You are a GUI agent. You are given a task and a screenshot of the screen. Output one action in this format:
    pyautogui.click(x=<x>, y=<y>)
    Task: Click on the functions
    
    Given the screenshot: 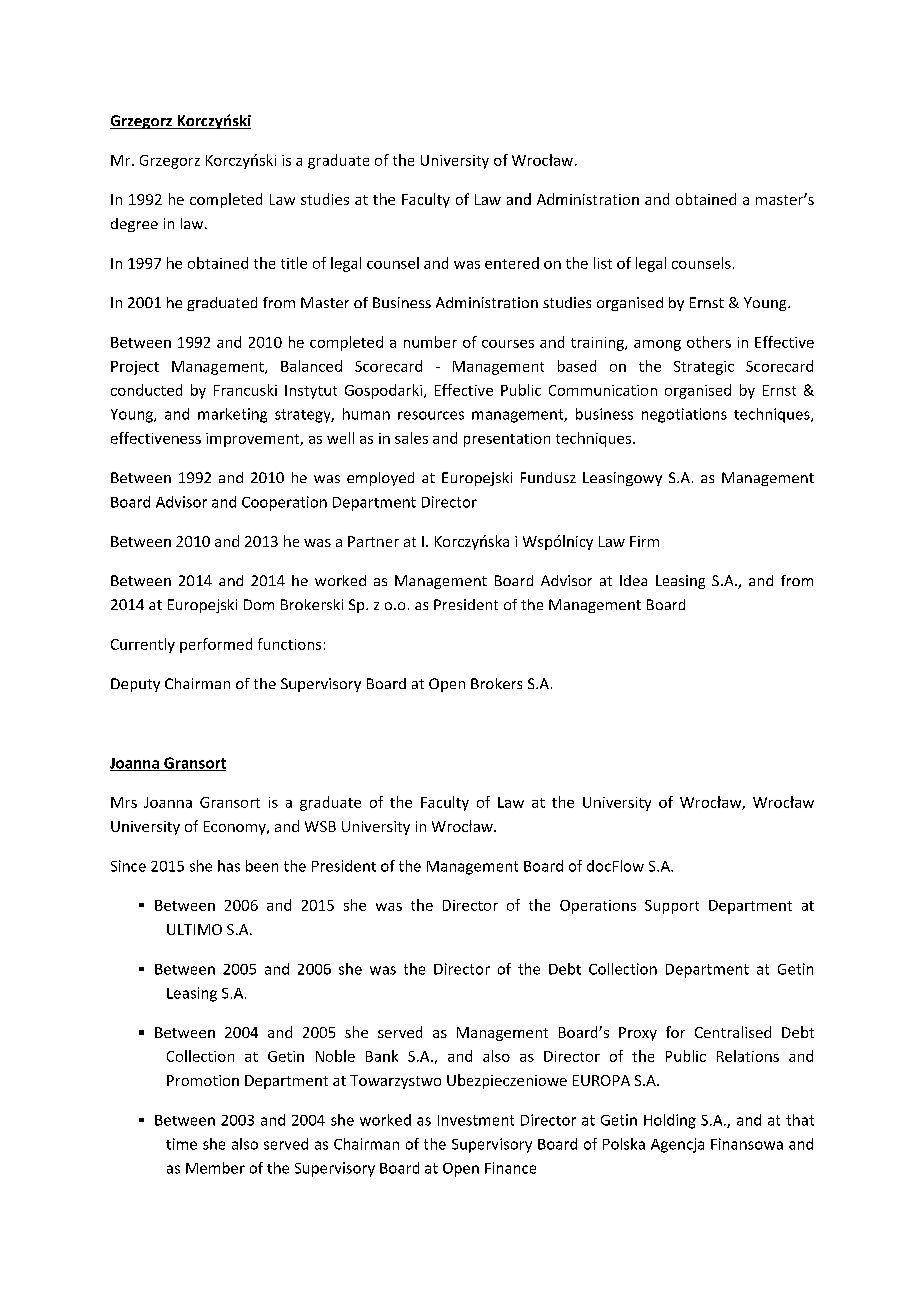 What is the action you would take?
    pyautogui.click(x=289, y=644)
